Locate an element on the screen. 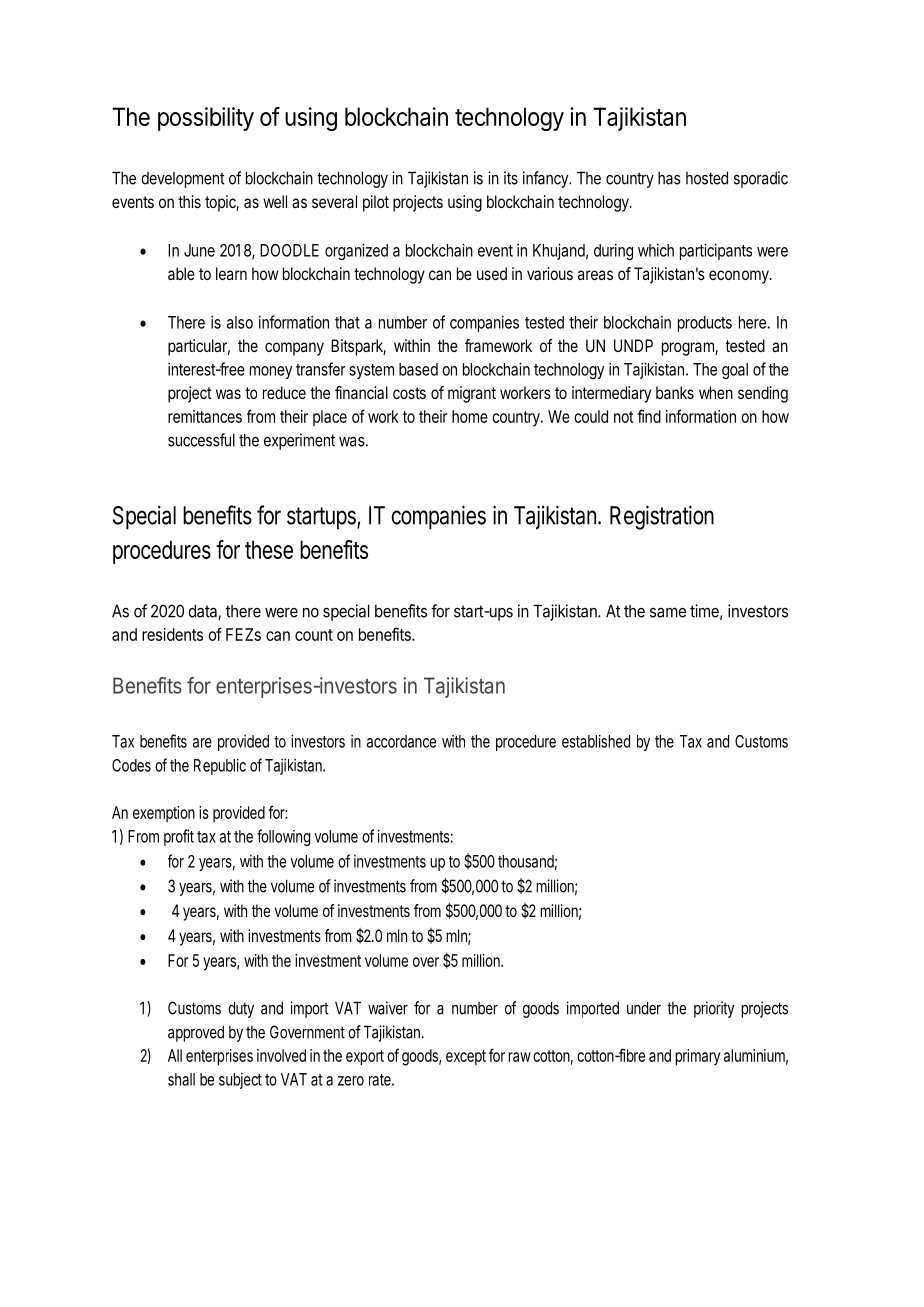 The image size is (924, 1307). approved is located at coordinates (196, 1033).
